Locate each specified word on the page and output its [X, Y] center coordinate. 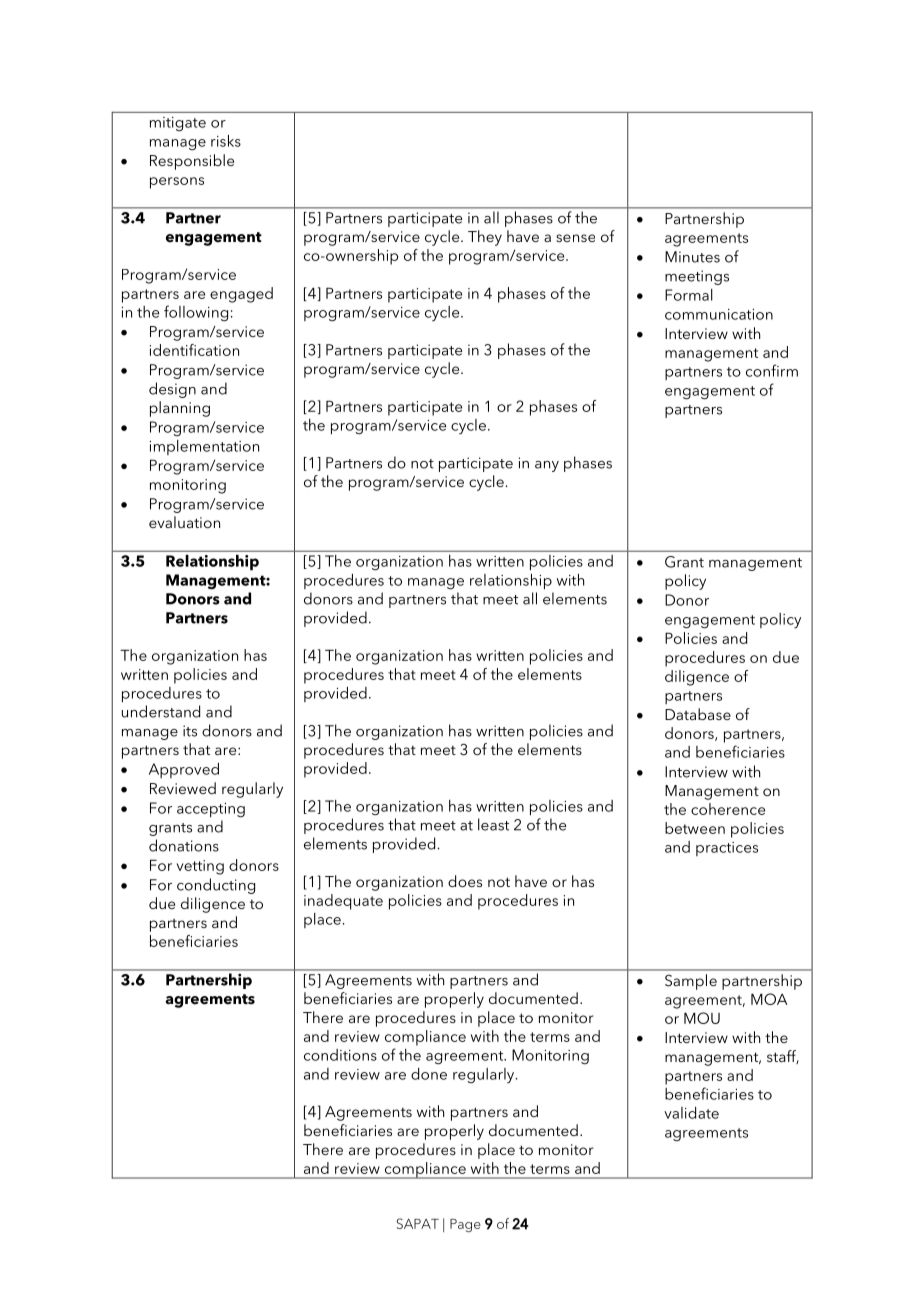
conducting [216, 886]
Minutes [692, 257]
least [493, 824]
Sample [691, 982]
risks [226, 141]
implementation [204, 447]
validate [691, 1113]
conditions [340, 1055]
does [465, 881]
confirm [772, 370]
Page [465, 1225]
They [485, 238]
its [190, 731]
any [547, 466]
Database [698, 714]
